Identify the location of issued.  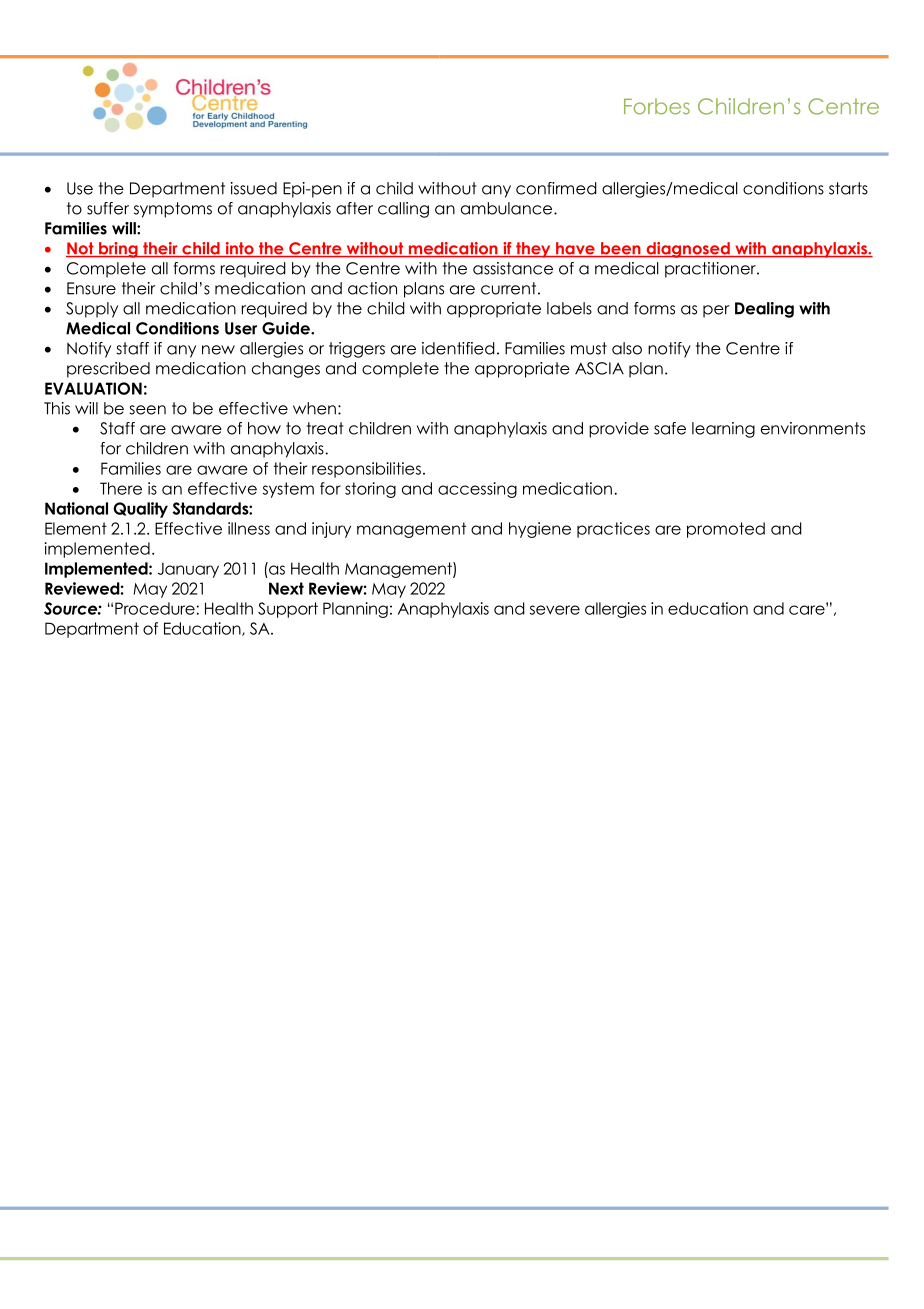
(254, 188).
